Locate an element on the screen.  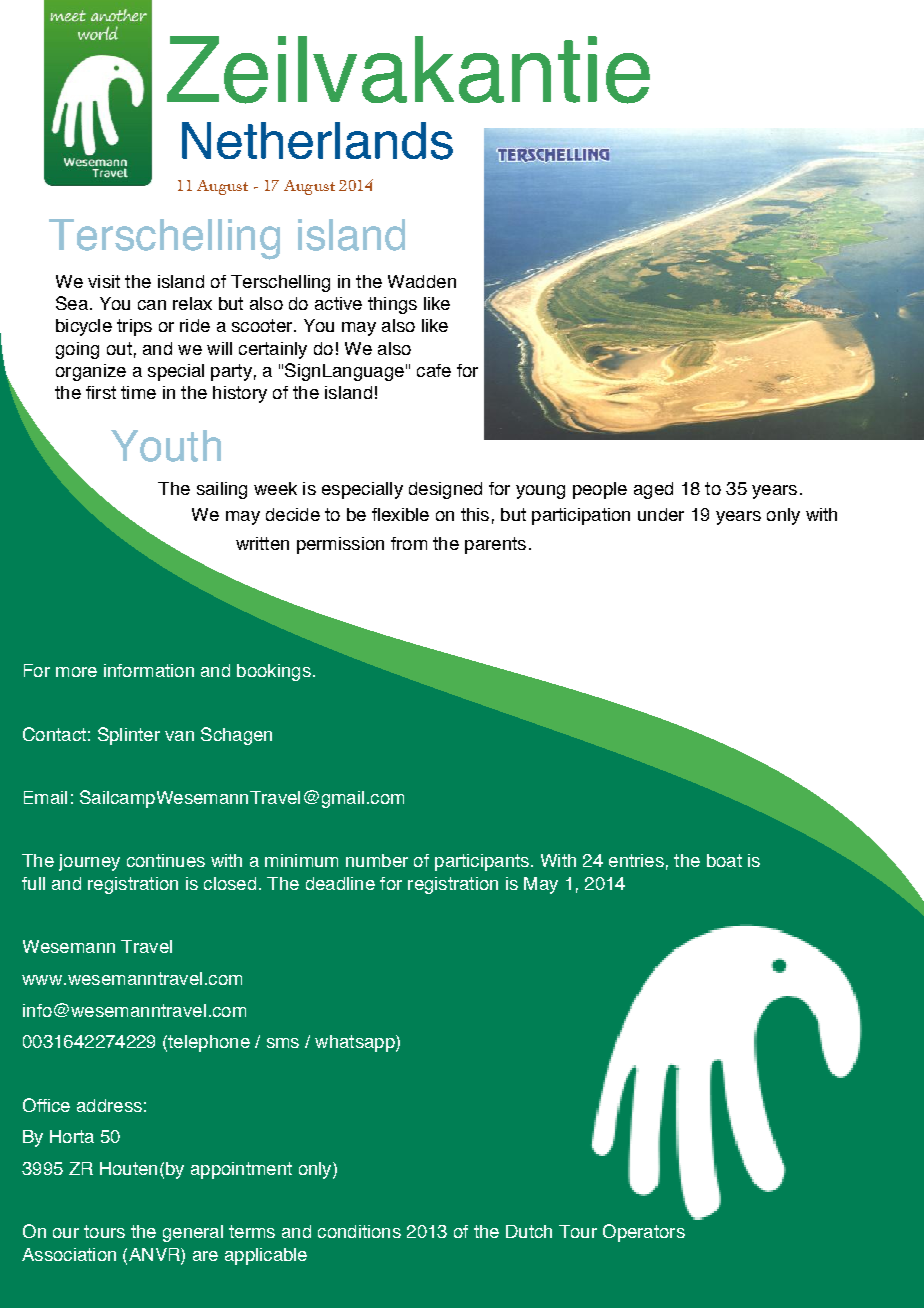
visit is located at coordinates (104, 281).
